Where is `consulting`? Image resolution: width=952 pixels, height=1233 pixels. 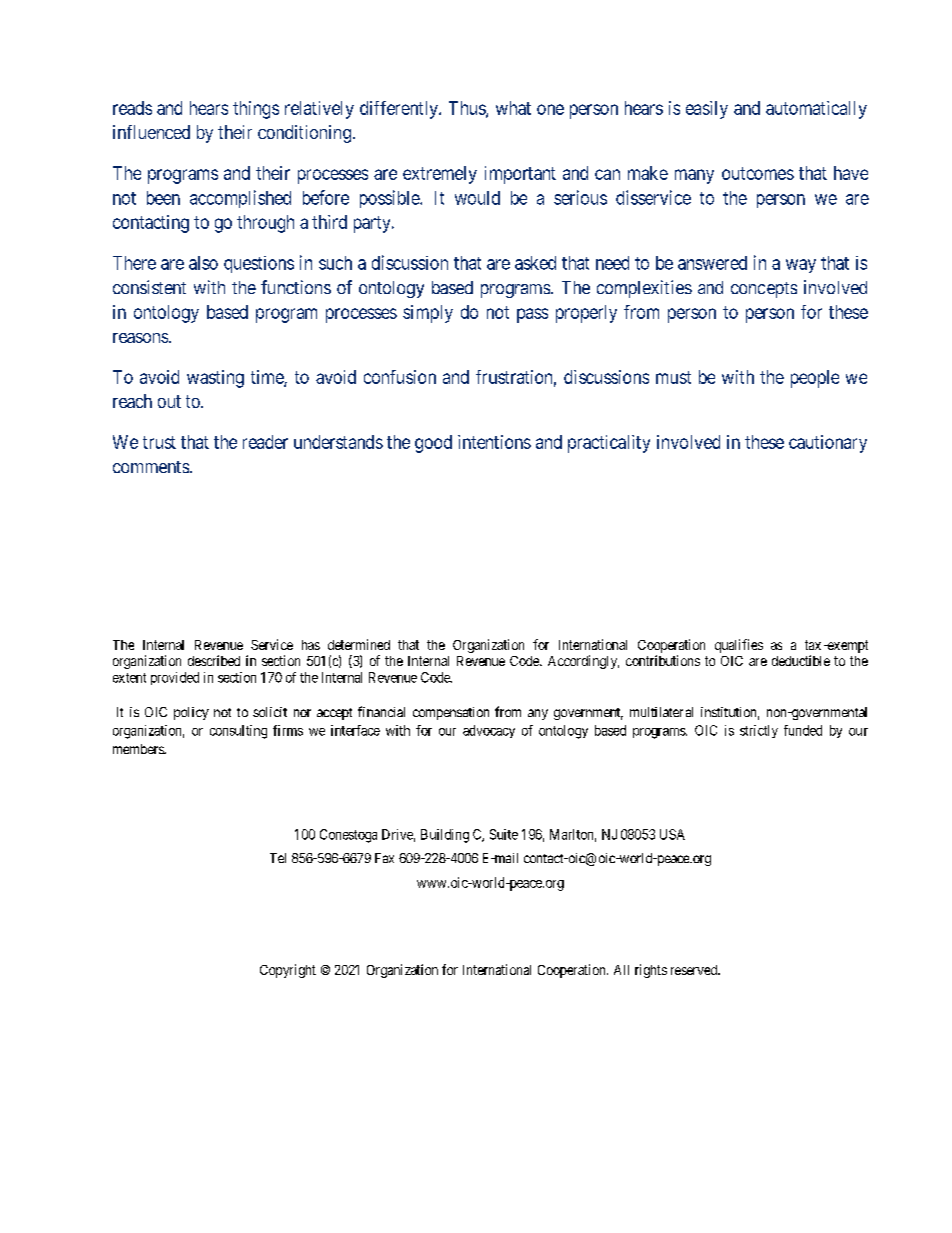 consulting is located at coordinates (238, 732).
